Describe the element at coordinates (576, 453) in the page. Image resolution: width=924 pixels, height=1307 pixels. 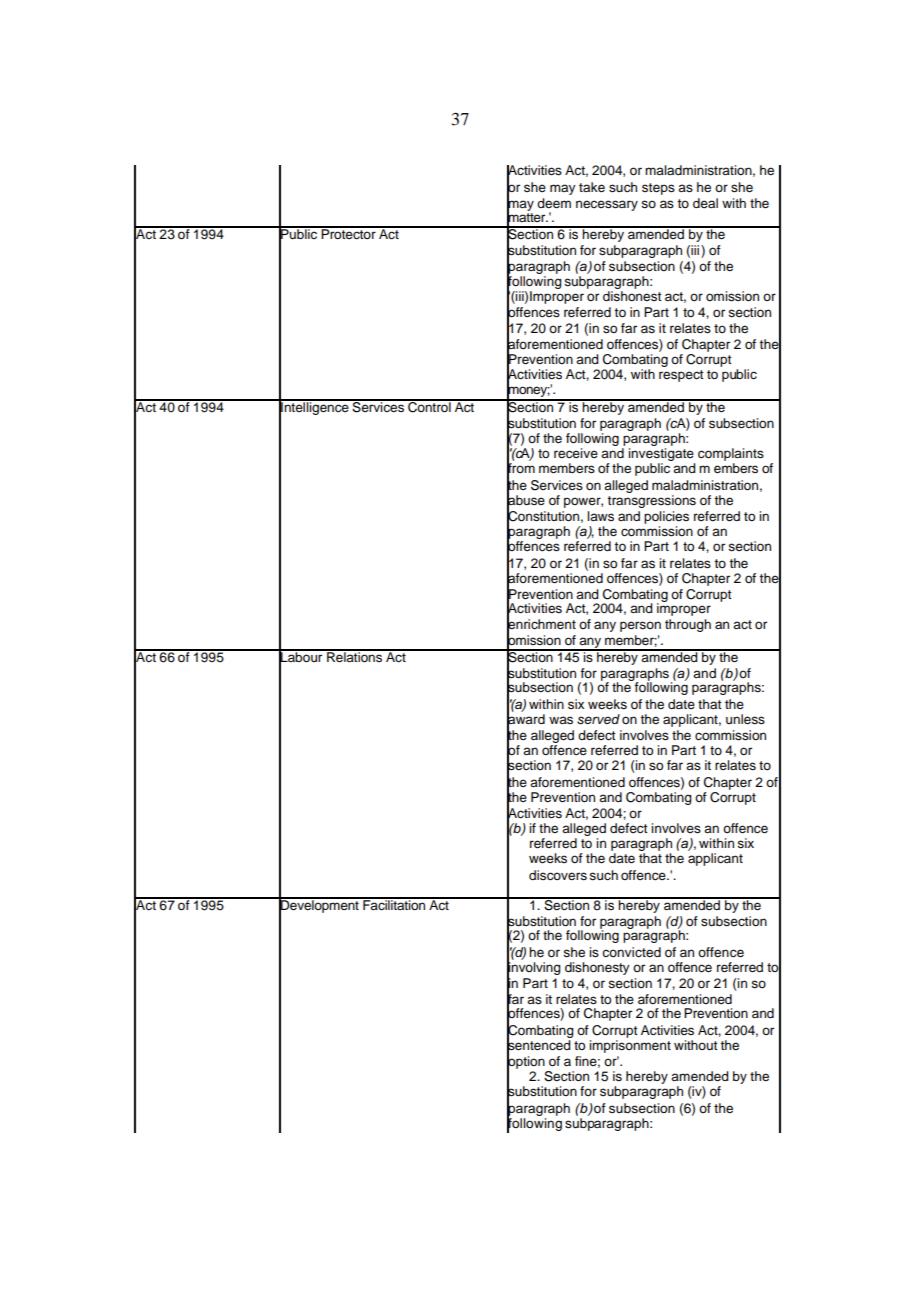
I see `receive` at that location.
